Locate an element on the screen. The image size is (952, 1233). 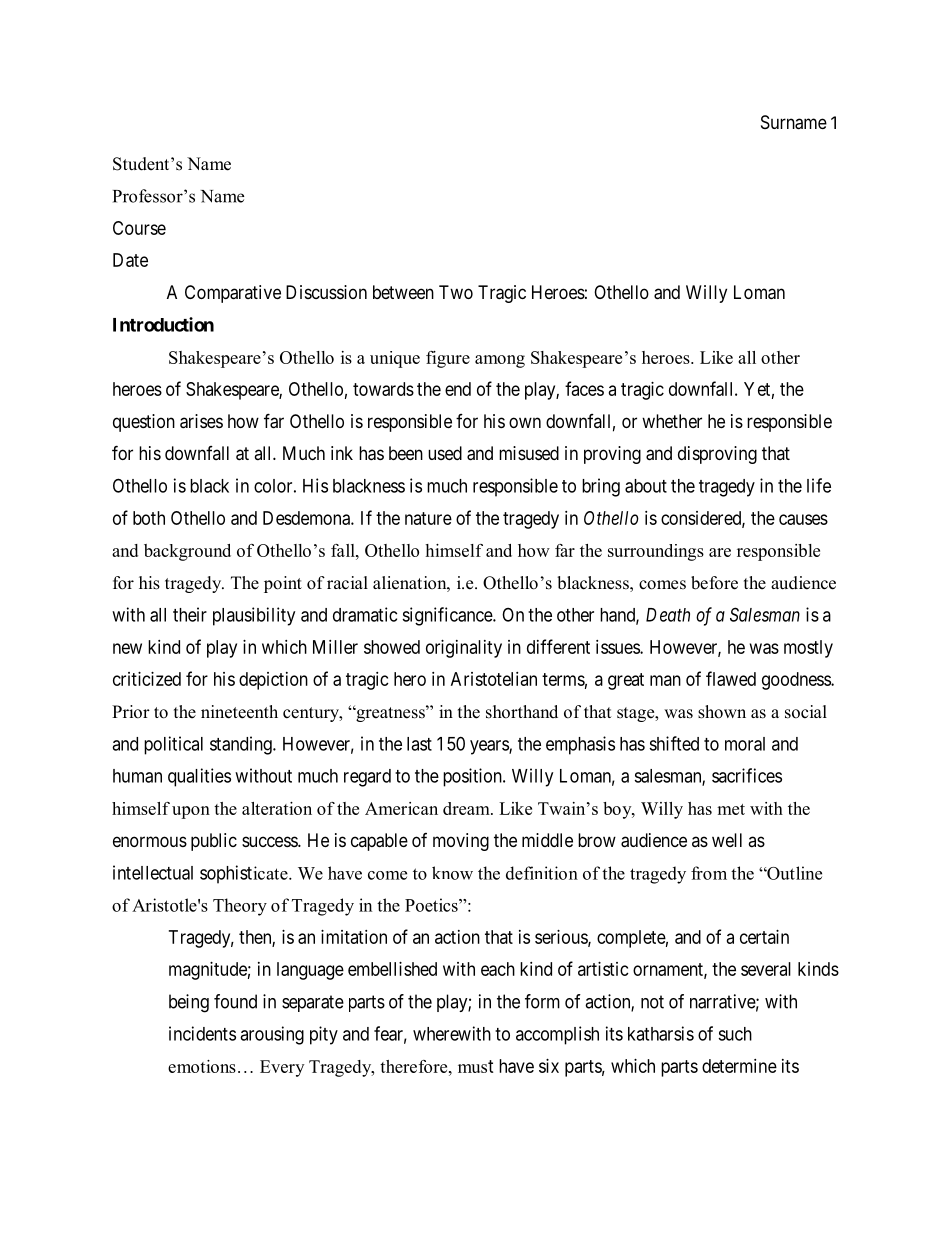
Two is located at coordinates (456, 292).
